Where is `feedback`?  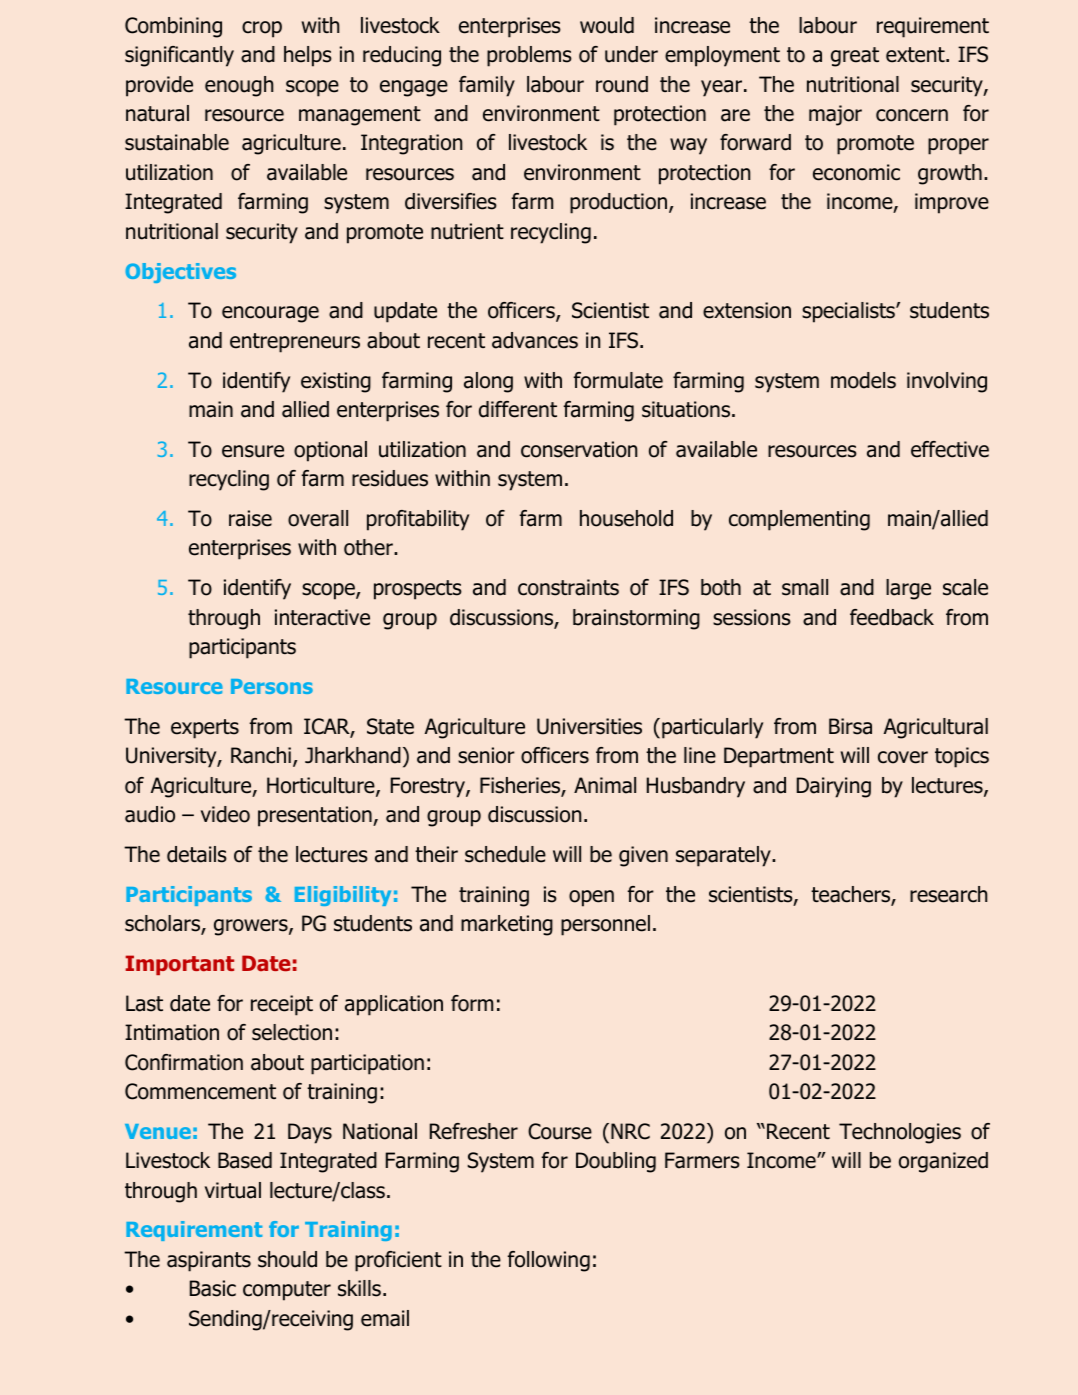
feedback is located at coordinates (892, 617).
